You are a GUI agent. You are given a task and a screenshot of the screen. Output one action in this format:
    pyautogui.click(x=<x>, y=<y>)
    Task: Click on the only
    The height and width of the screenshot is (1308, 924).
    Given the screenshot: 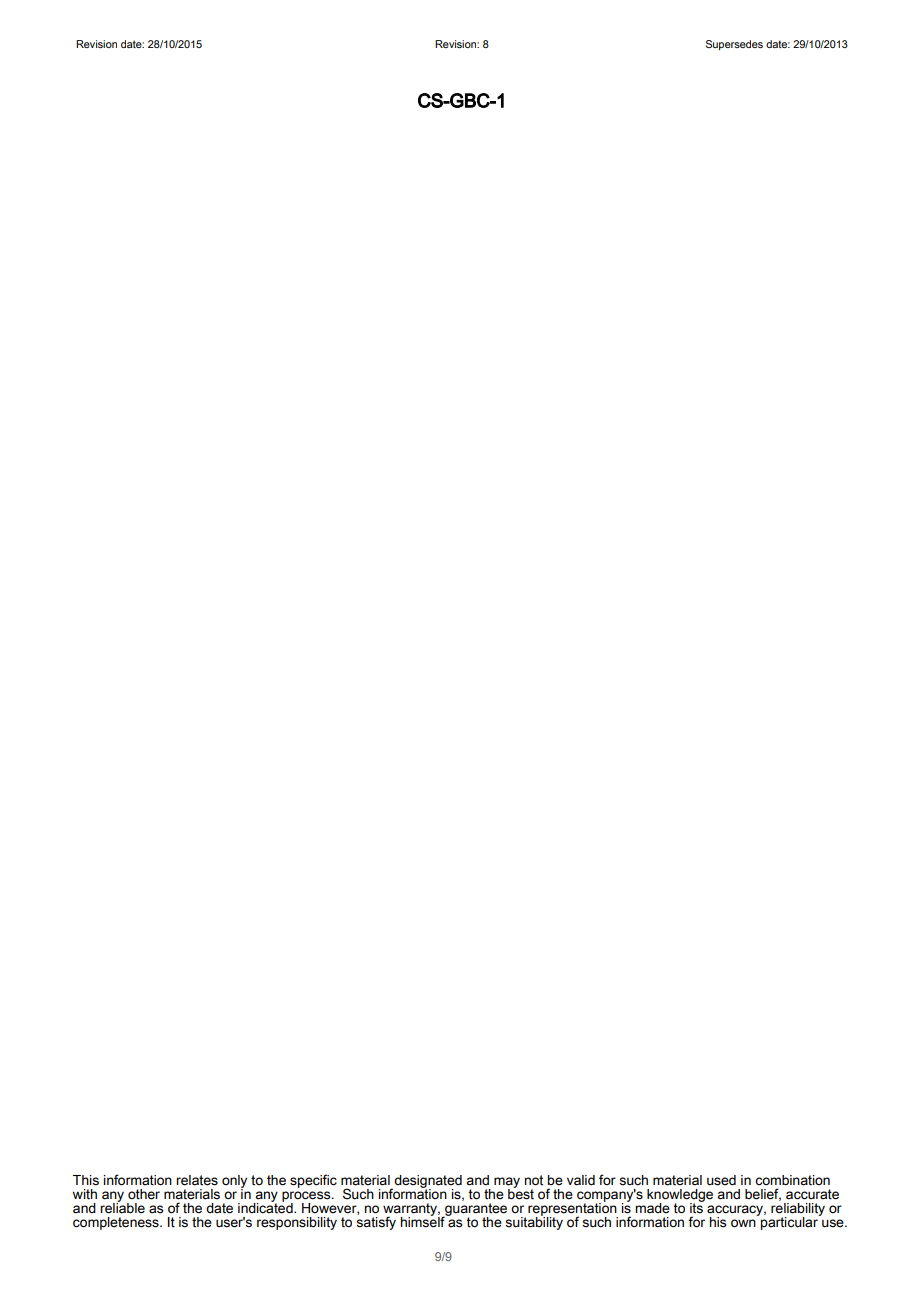 What is the action you would take?
    pyautogui.click(x=234, y=1183)
